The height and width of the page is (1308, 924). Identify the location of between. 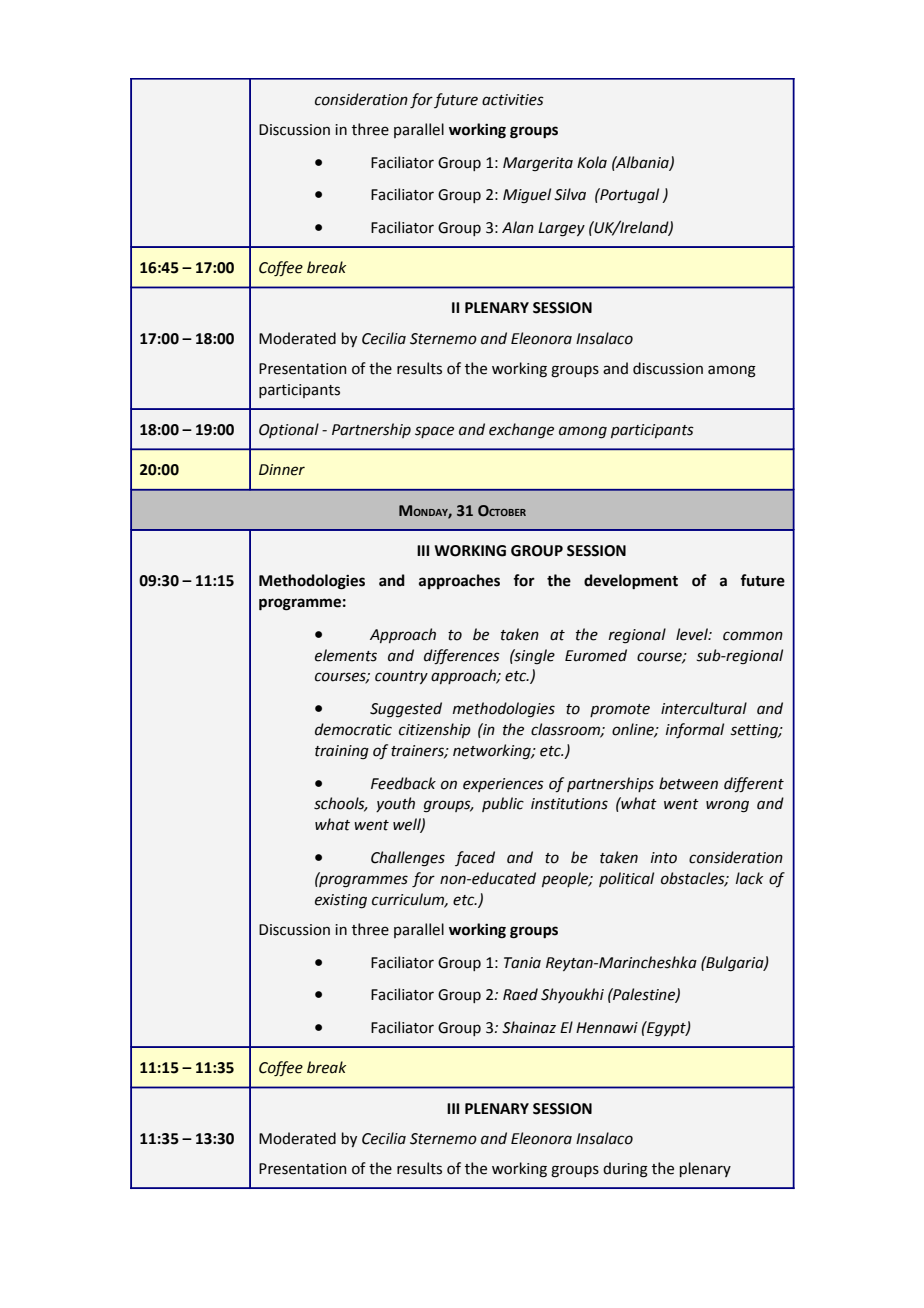
(688, 783).
